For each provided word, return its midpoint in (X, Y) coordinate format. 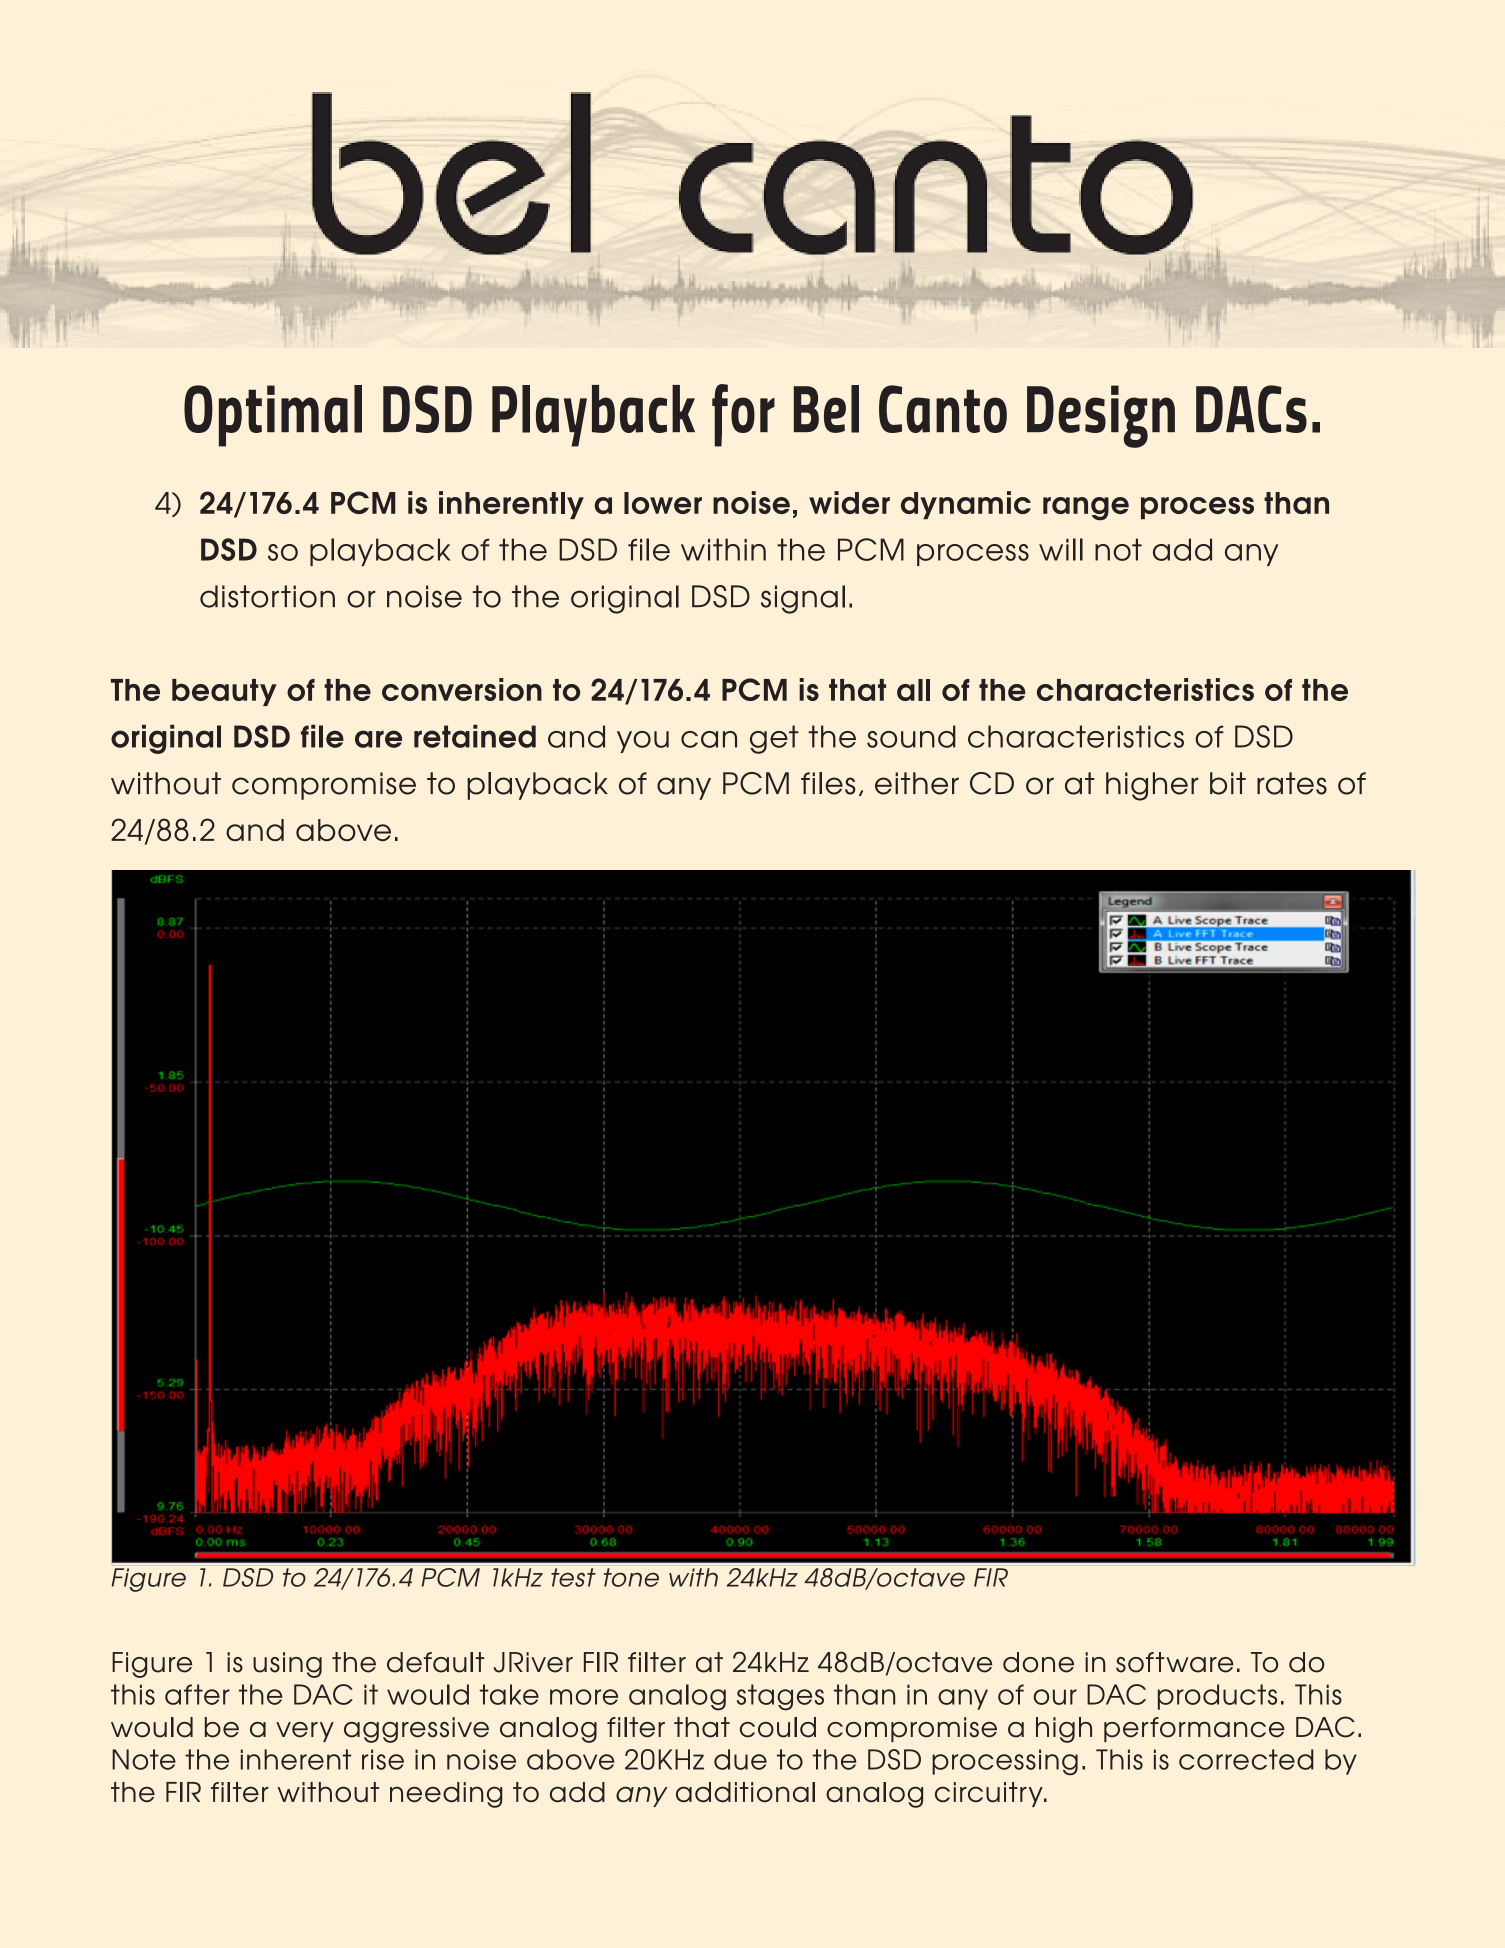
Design (1101, 416)
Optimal (273, 416)
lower (663, 503)
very (305, 1732)
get (774, 739)
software (1175, 1662)
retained (475, 736)
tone (631, 1577)
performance (1194, 1729)
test (573, 1577)
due (740, 1759)
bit (1228, 783)
